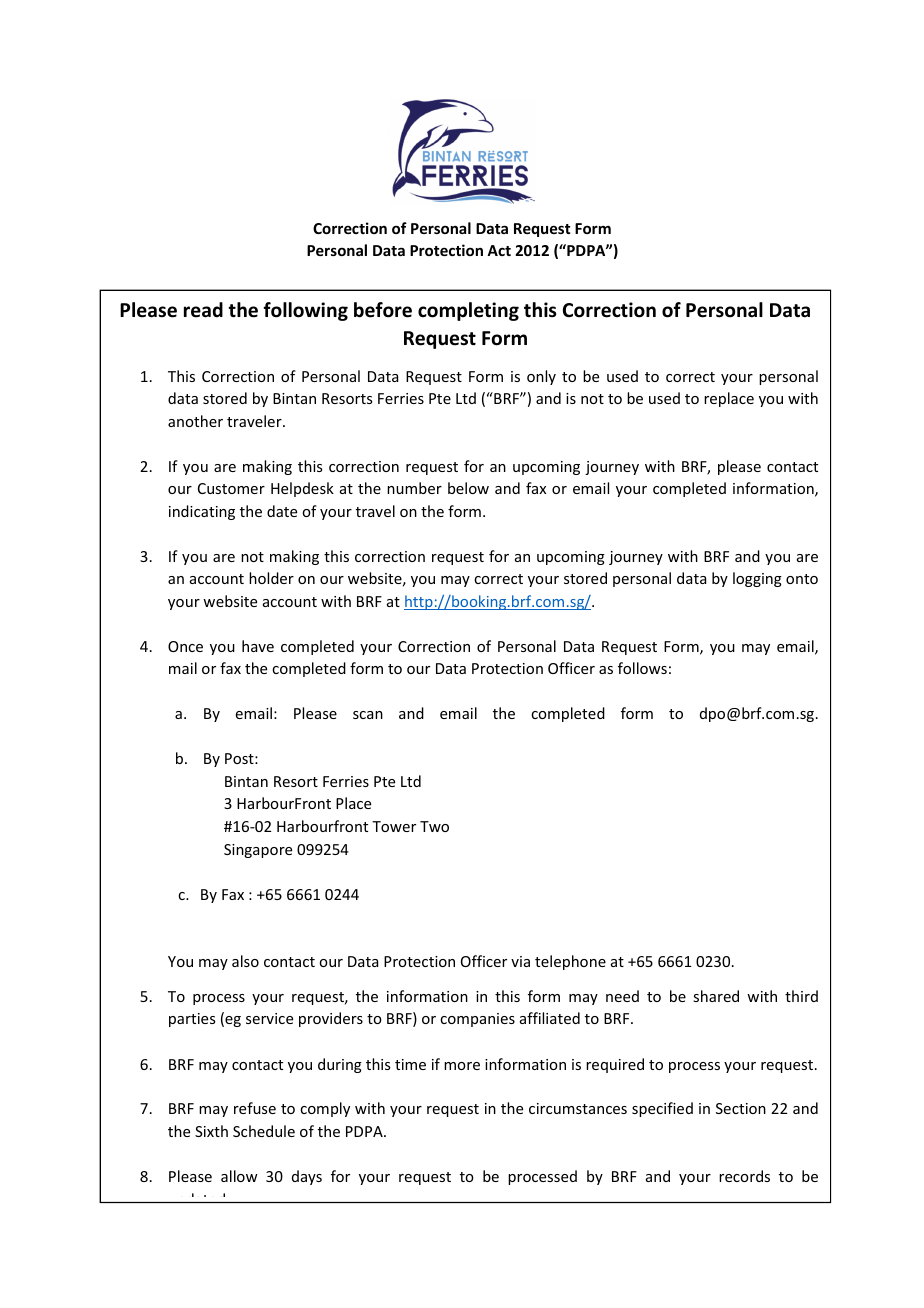 Image resolution: width=924 pixels, height=1308 pixels. Describe the element at coordinates (642, 668) in the image. I see `follows` at that location.
